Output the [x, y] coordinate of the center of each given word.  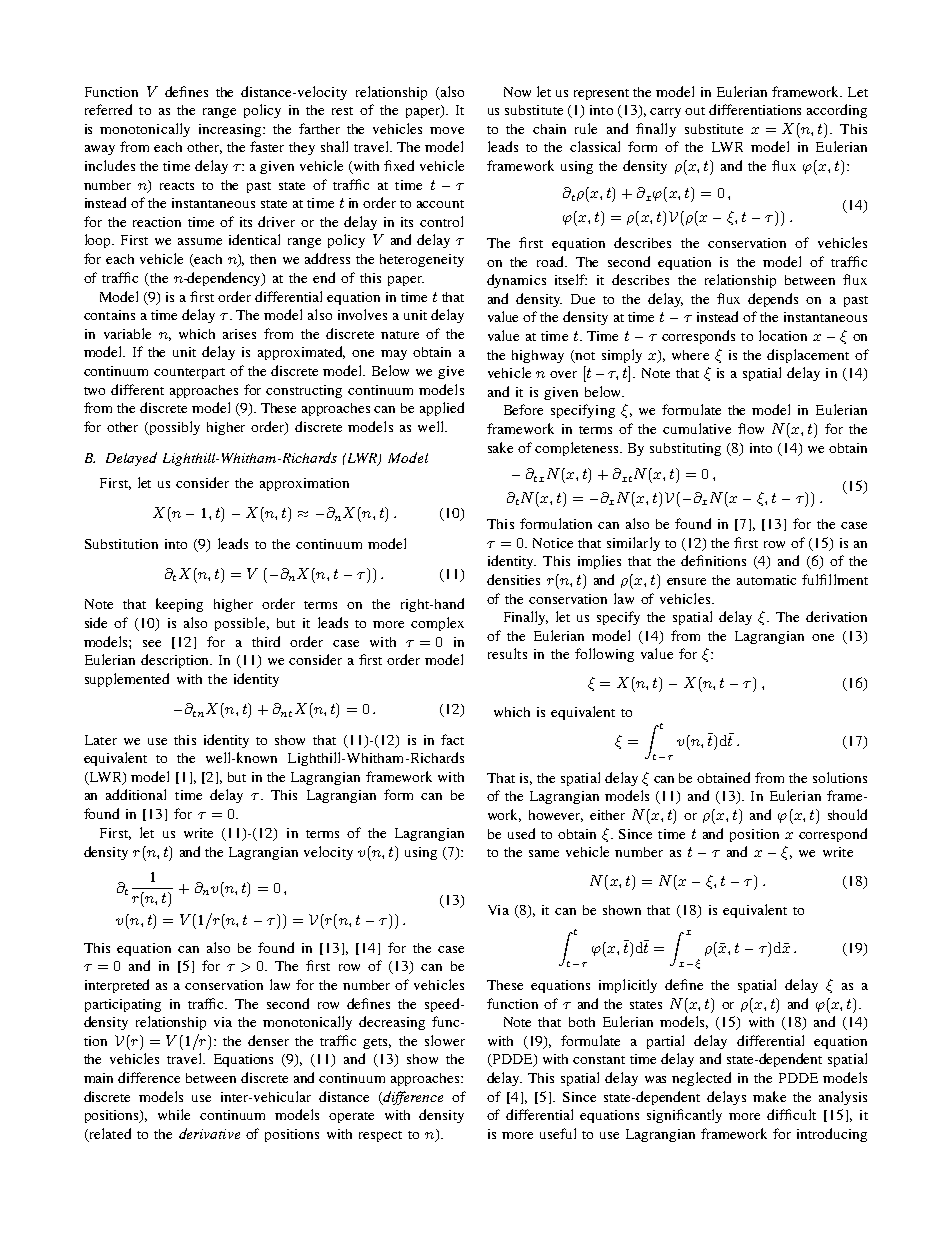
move [447, 130]
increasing [231, 130]
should [847, 814]
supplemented [127, 680]
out [695, 111]
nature [400, 335]
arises [239, 334]
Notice [553, 543]
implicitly [628, 986]
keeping [179, 605]
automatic [766, 580]
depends [773, 300]
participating [123, 1005]
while [174, 1114]
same [544, 853]
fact [452, 739]
